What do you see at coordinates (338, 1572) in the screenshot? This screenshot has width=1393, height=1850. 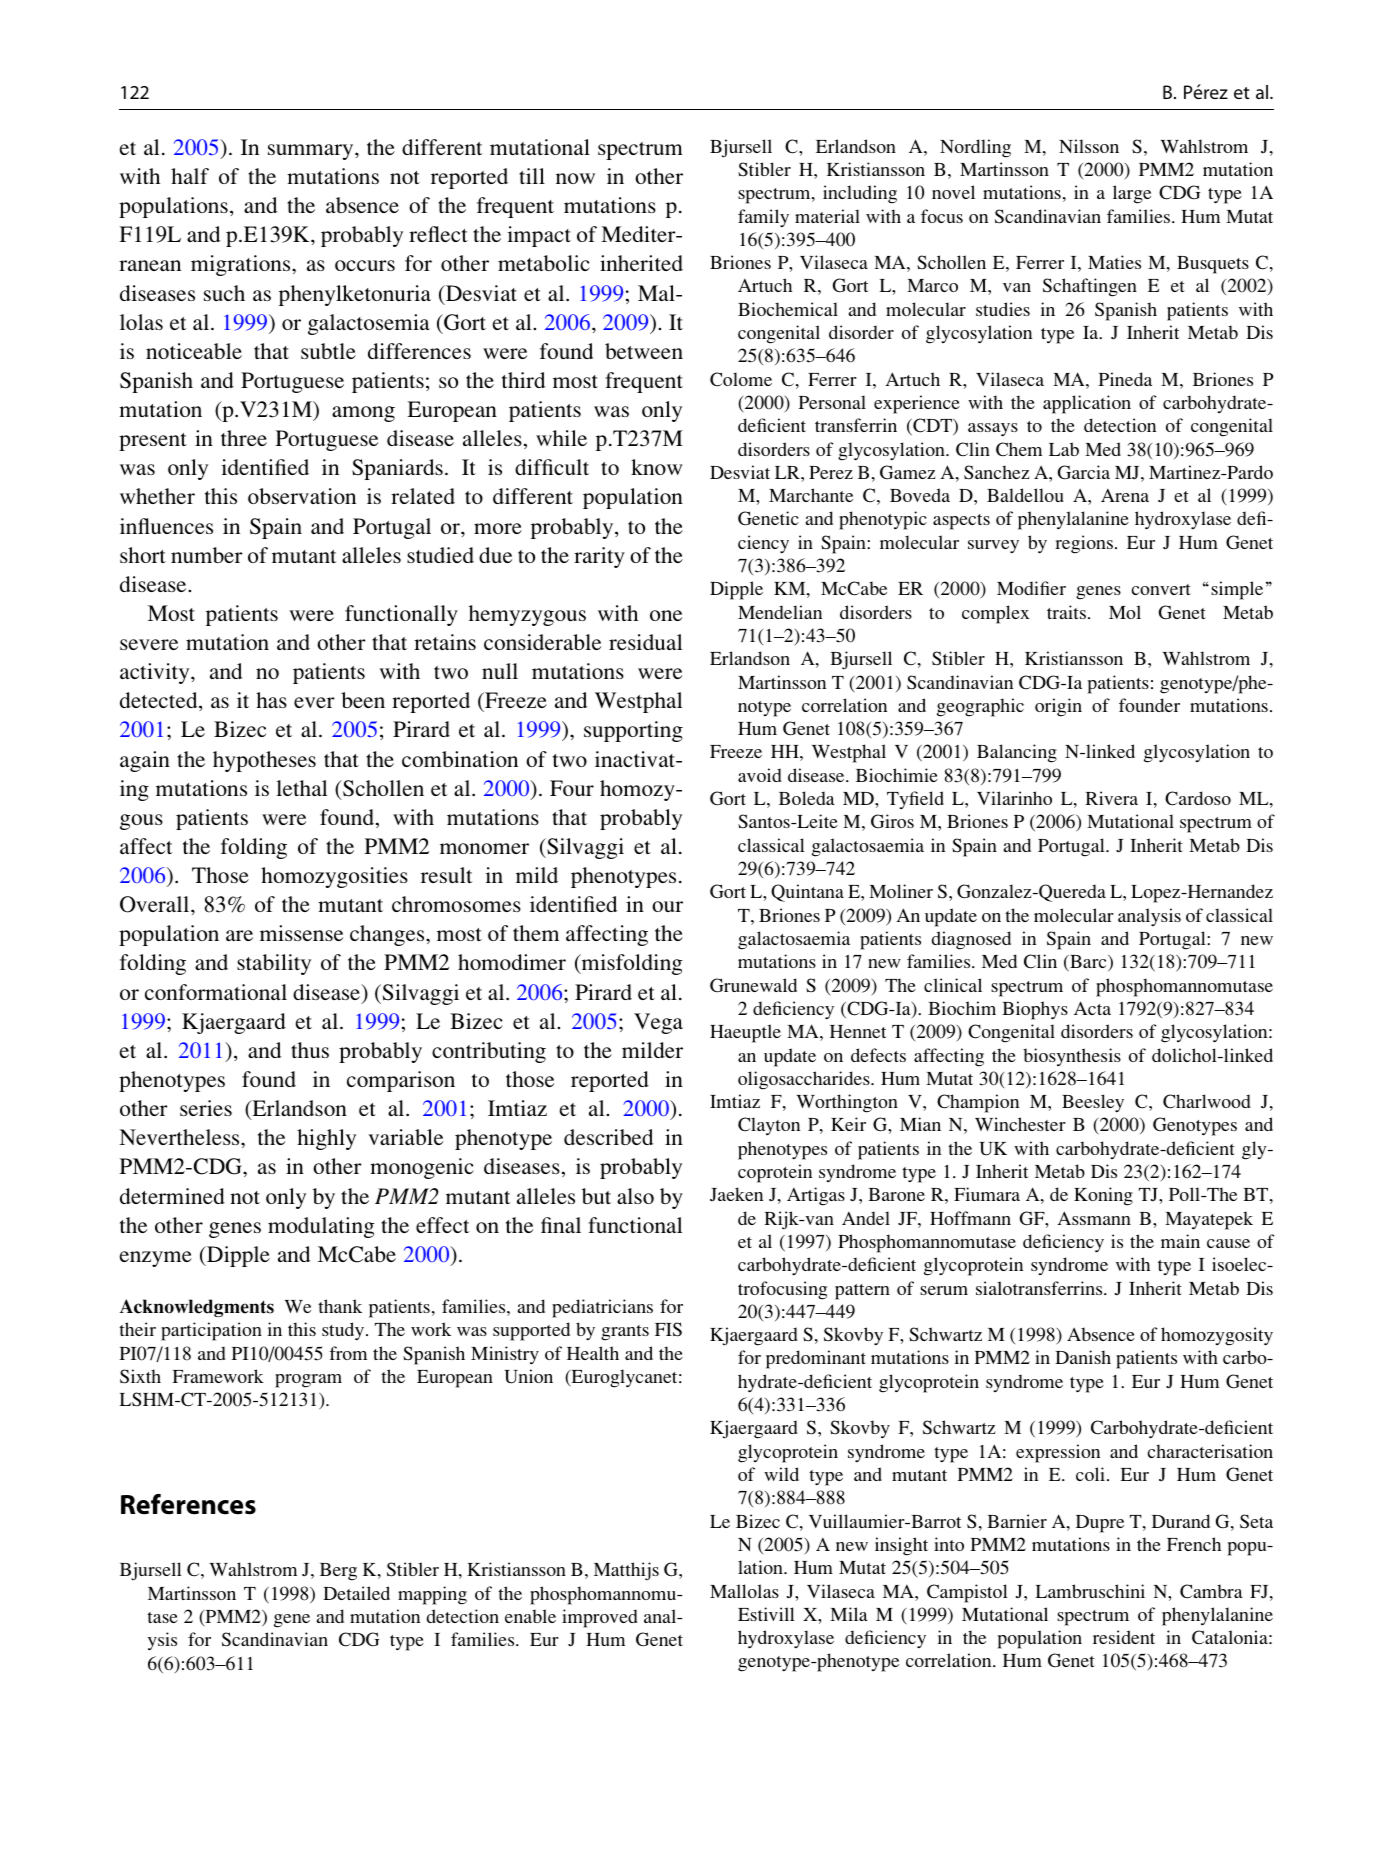 I see `Berg` at bounding box center [338, 1572].
